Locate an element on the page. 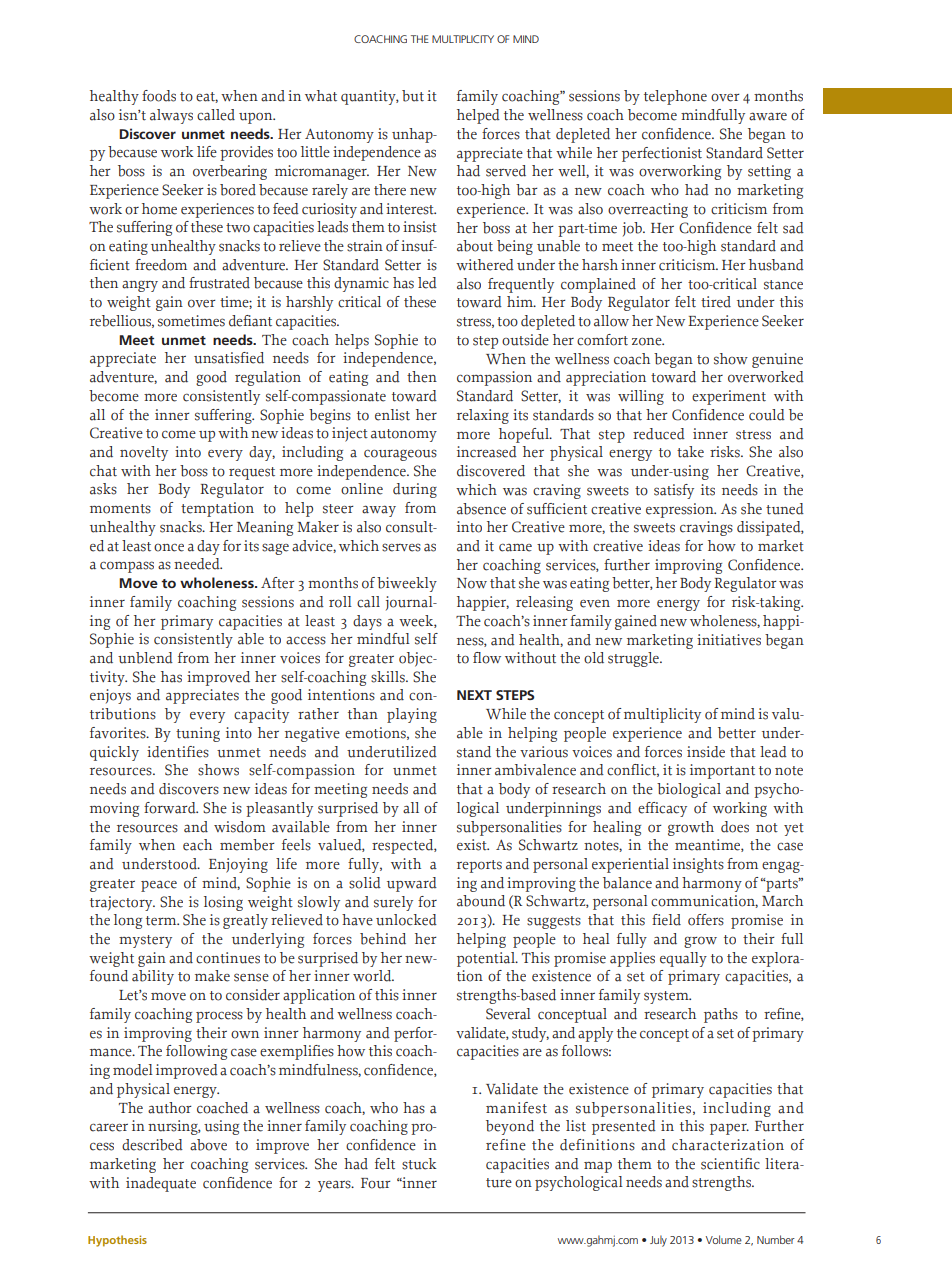 The height and width of the image is (1275, 952). telephone is located at coordinates (675, 97).
